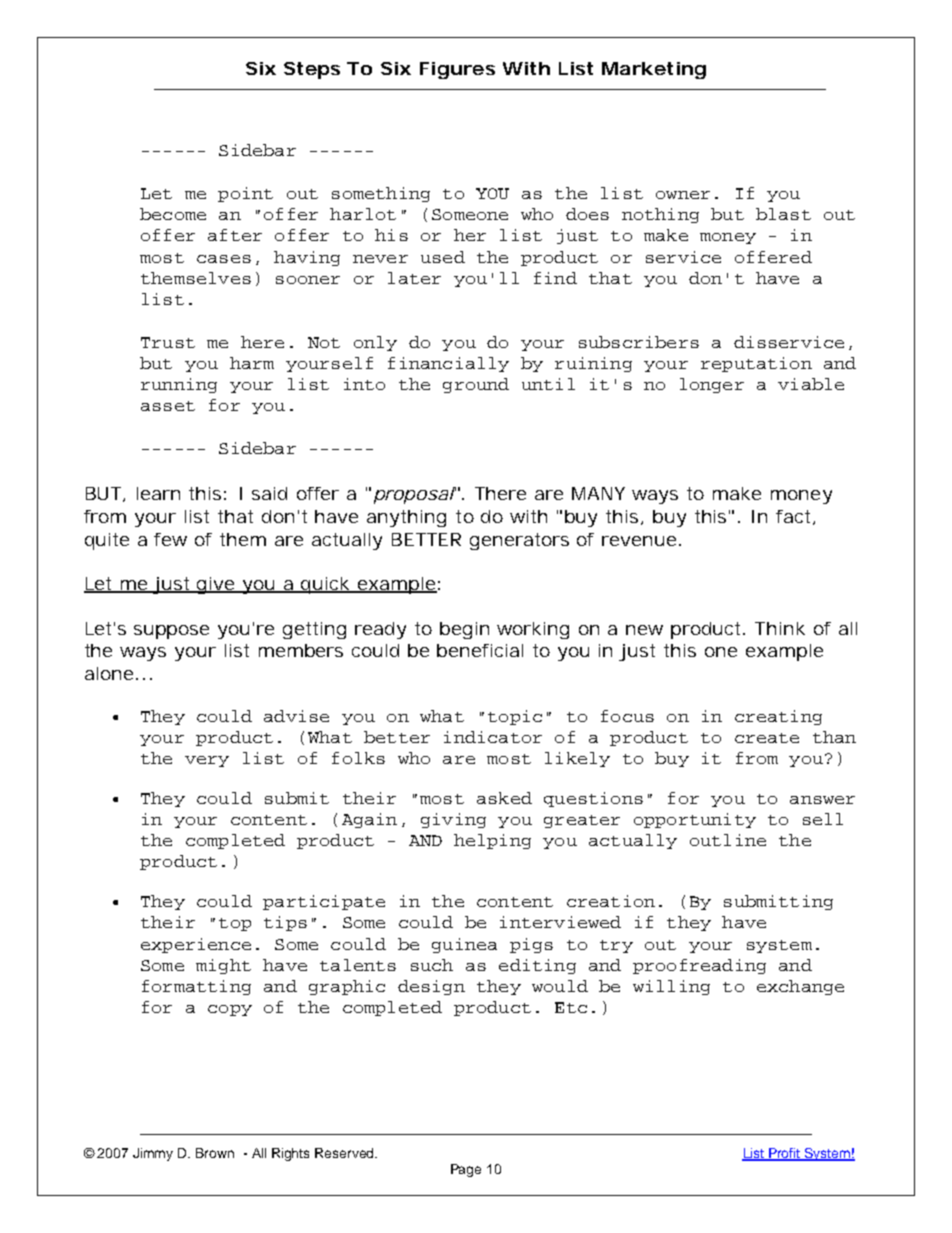 This screenshot has width=952, height=1233. What do you see at coordinates (785, 1154) in the screenshot?
I see `Profit` at bounding box center [785, 1154].
